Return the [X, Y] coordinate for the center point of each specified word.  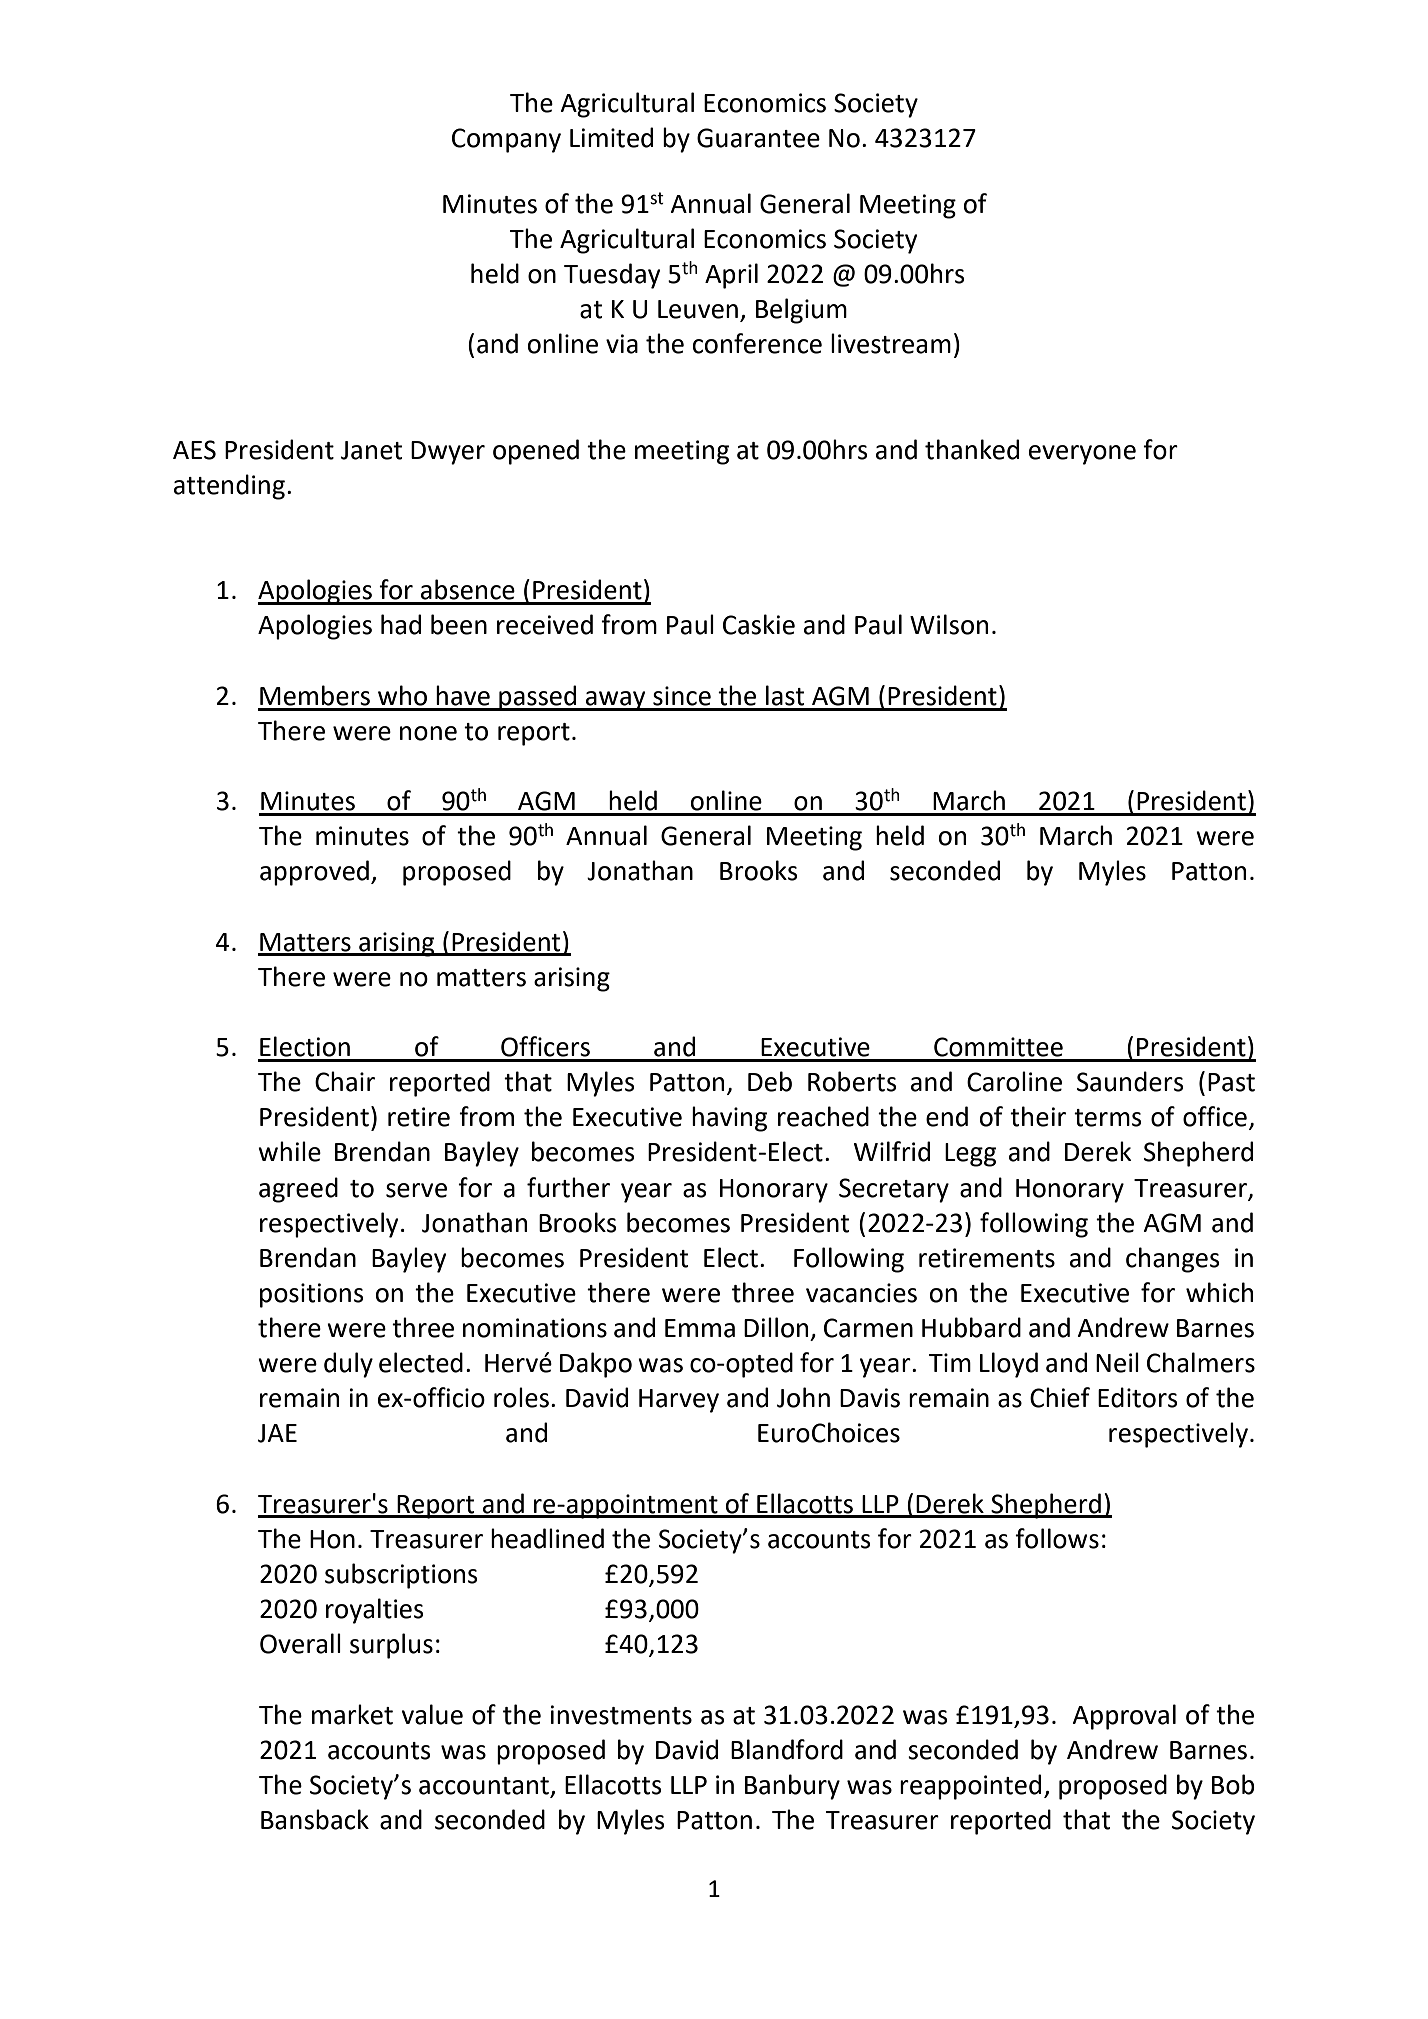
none [428, 733]
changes [1173, 1260]
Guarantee [758, 138]
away [616, 701]
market [352, 1714]
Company [506, 140]
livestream [891, 343]
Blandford [787, 1749]
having [729, 1119]
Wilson [949, 624]
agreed [298, 1190]
